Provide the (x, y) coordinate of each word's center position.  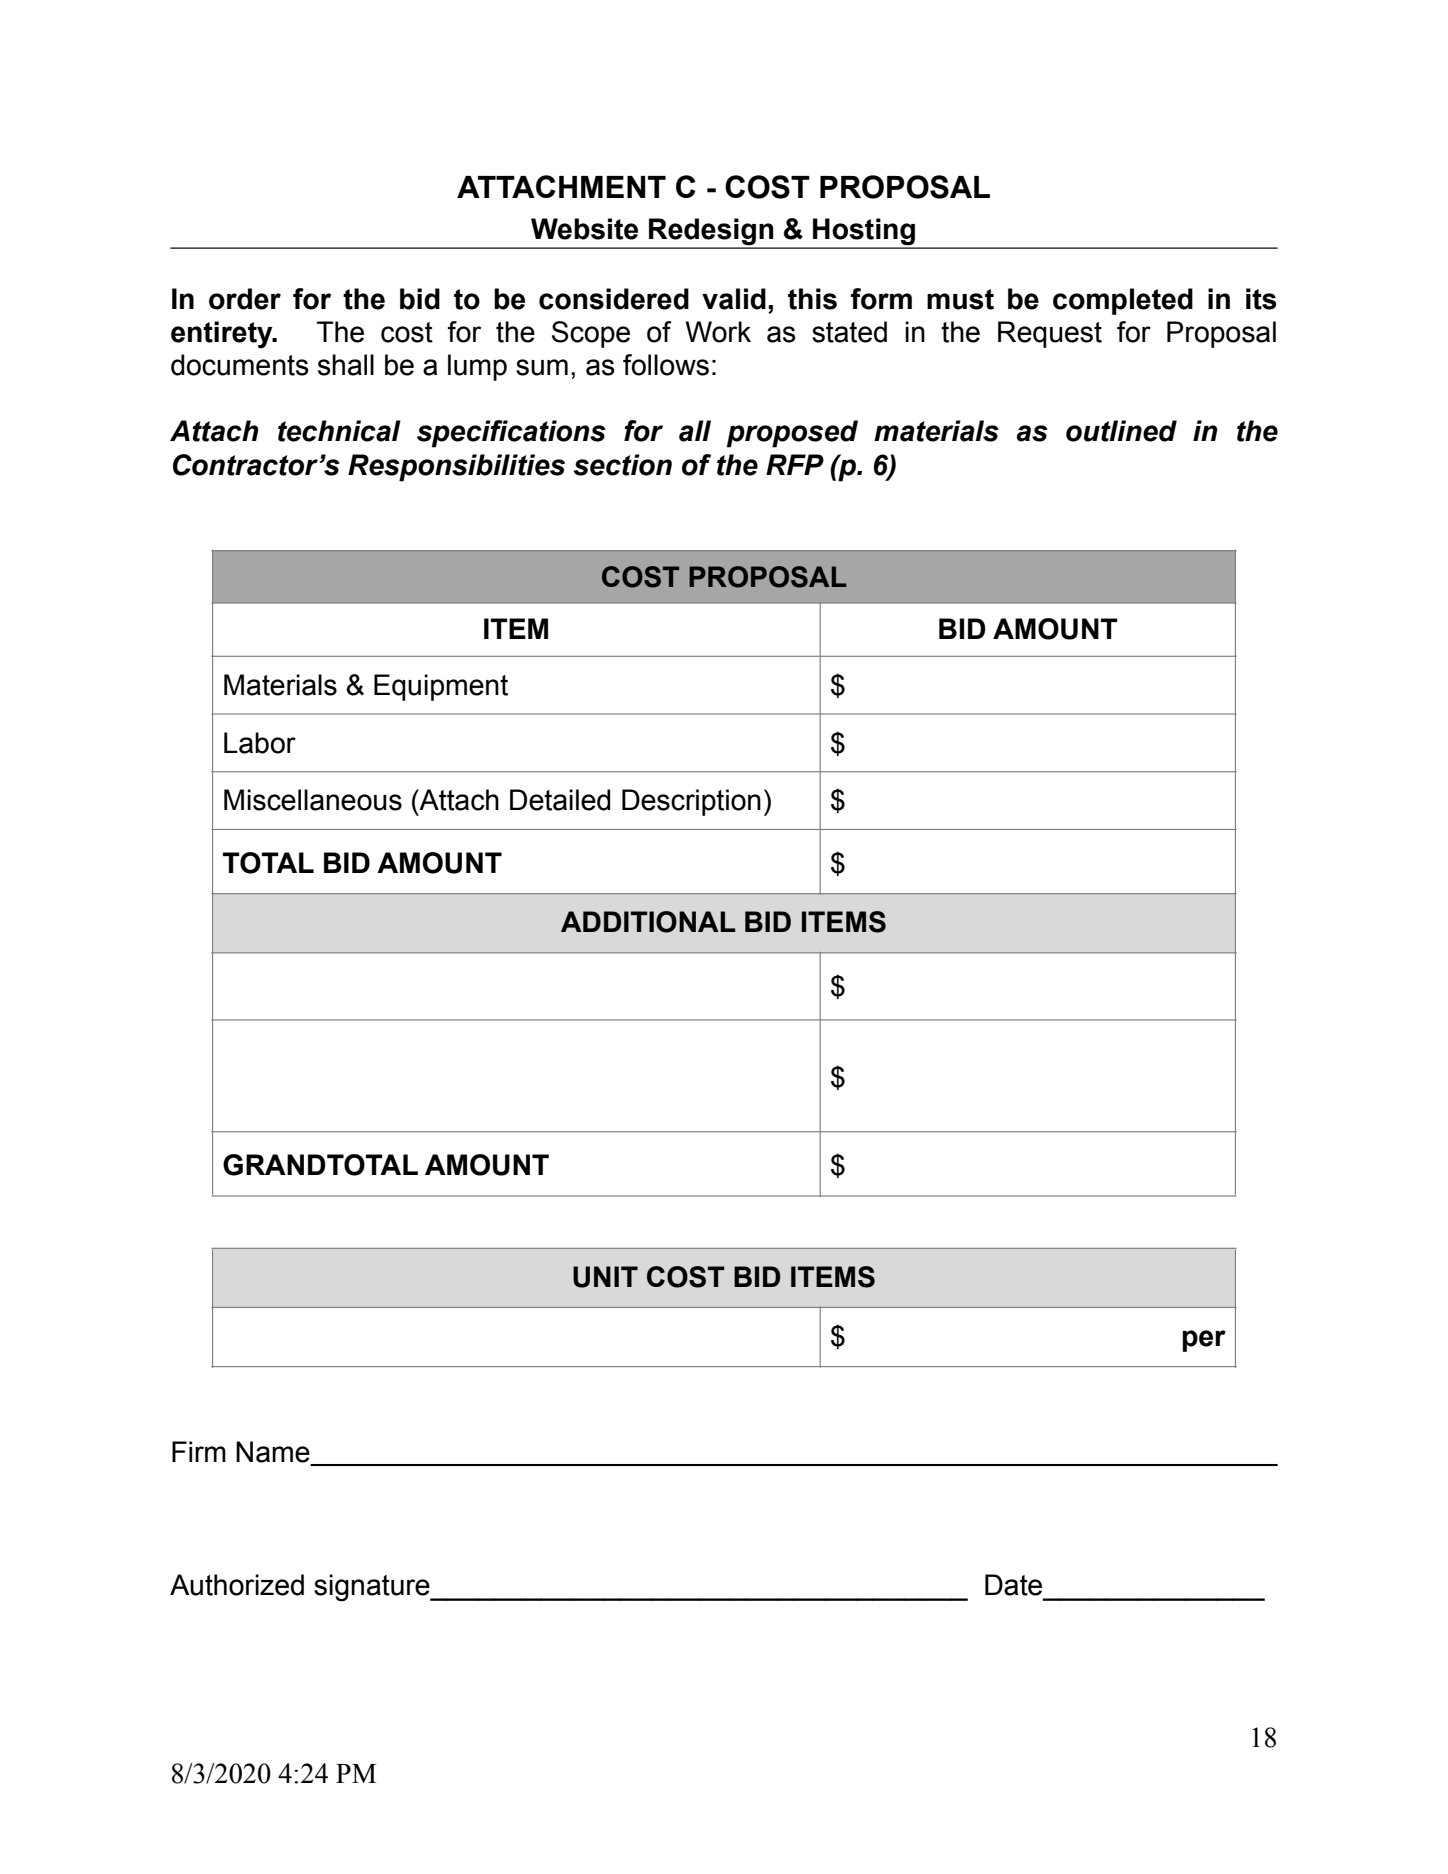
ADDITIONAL (648, 922)
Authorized (237, 1585)
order (245, 299)
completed (1123, 301)
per (1204, 1341)
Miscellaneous (313, 800)
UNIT (605, 1277)
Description (691, 802)
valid (734, 299)
